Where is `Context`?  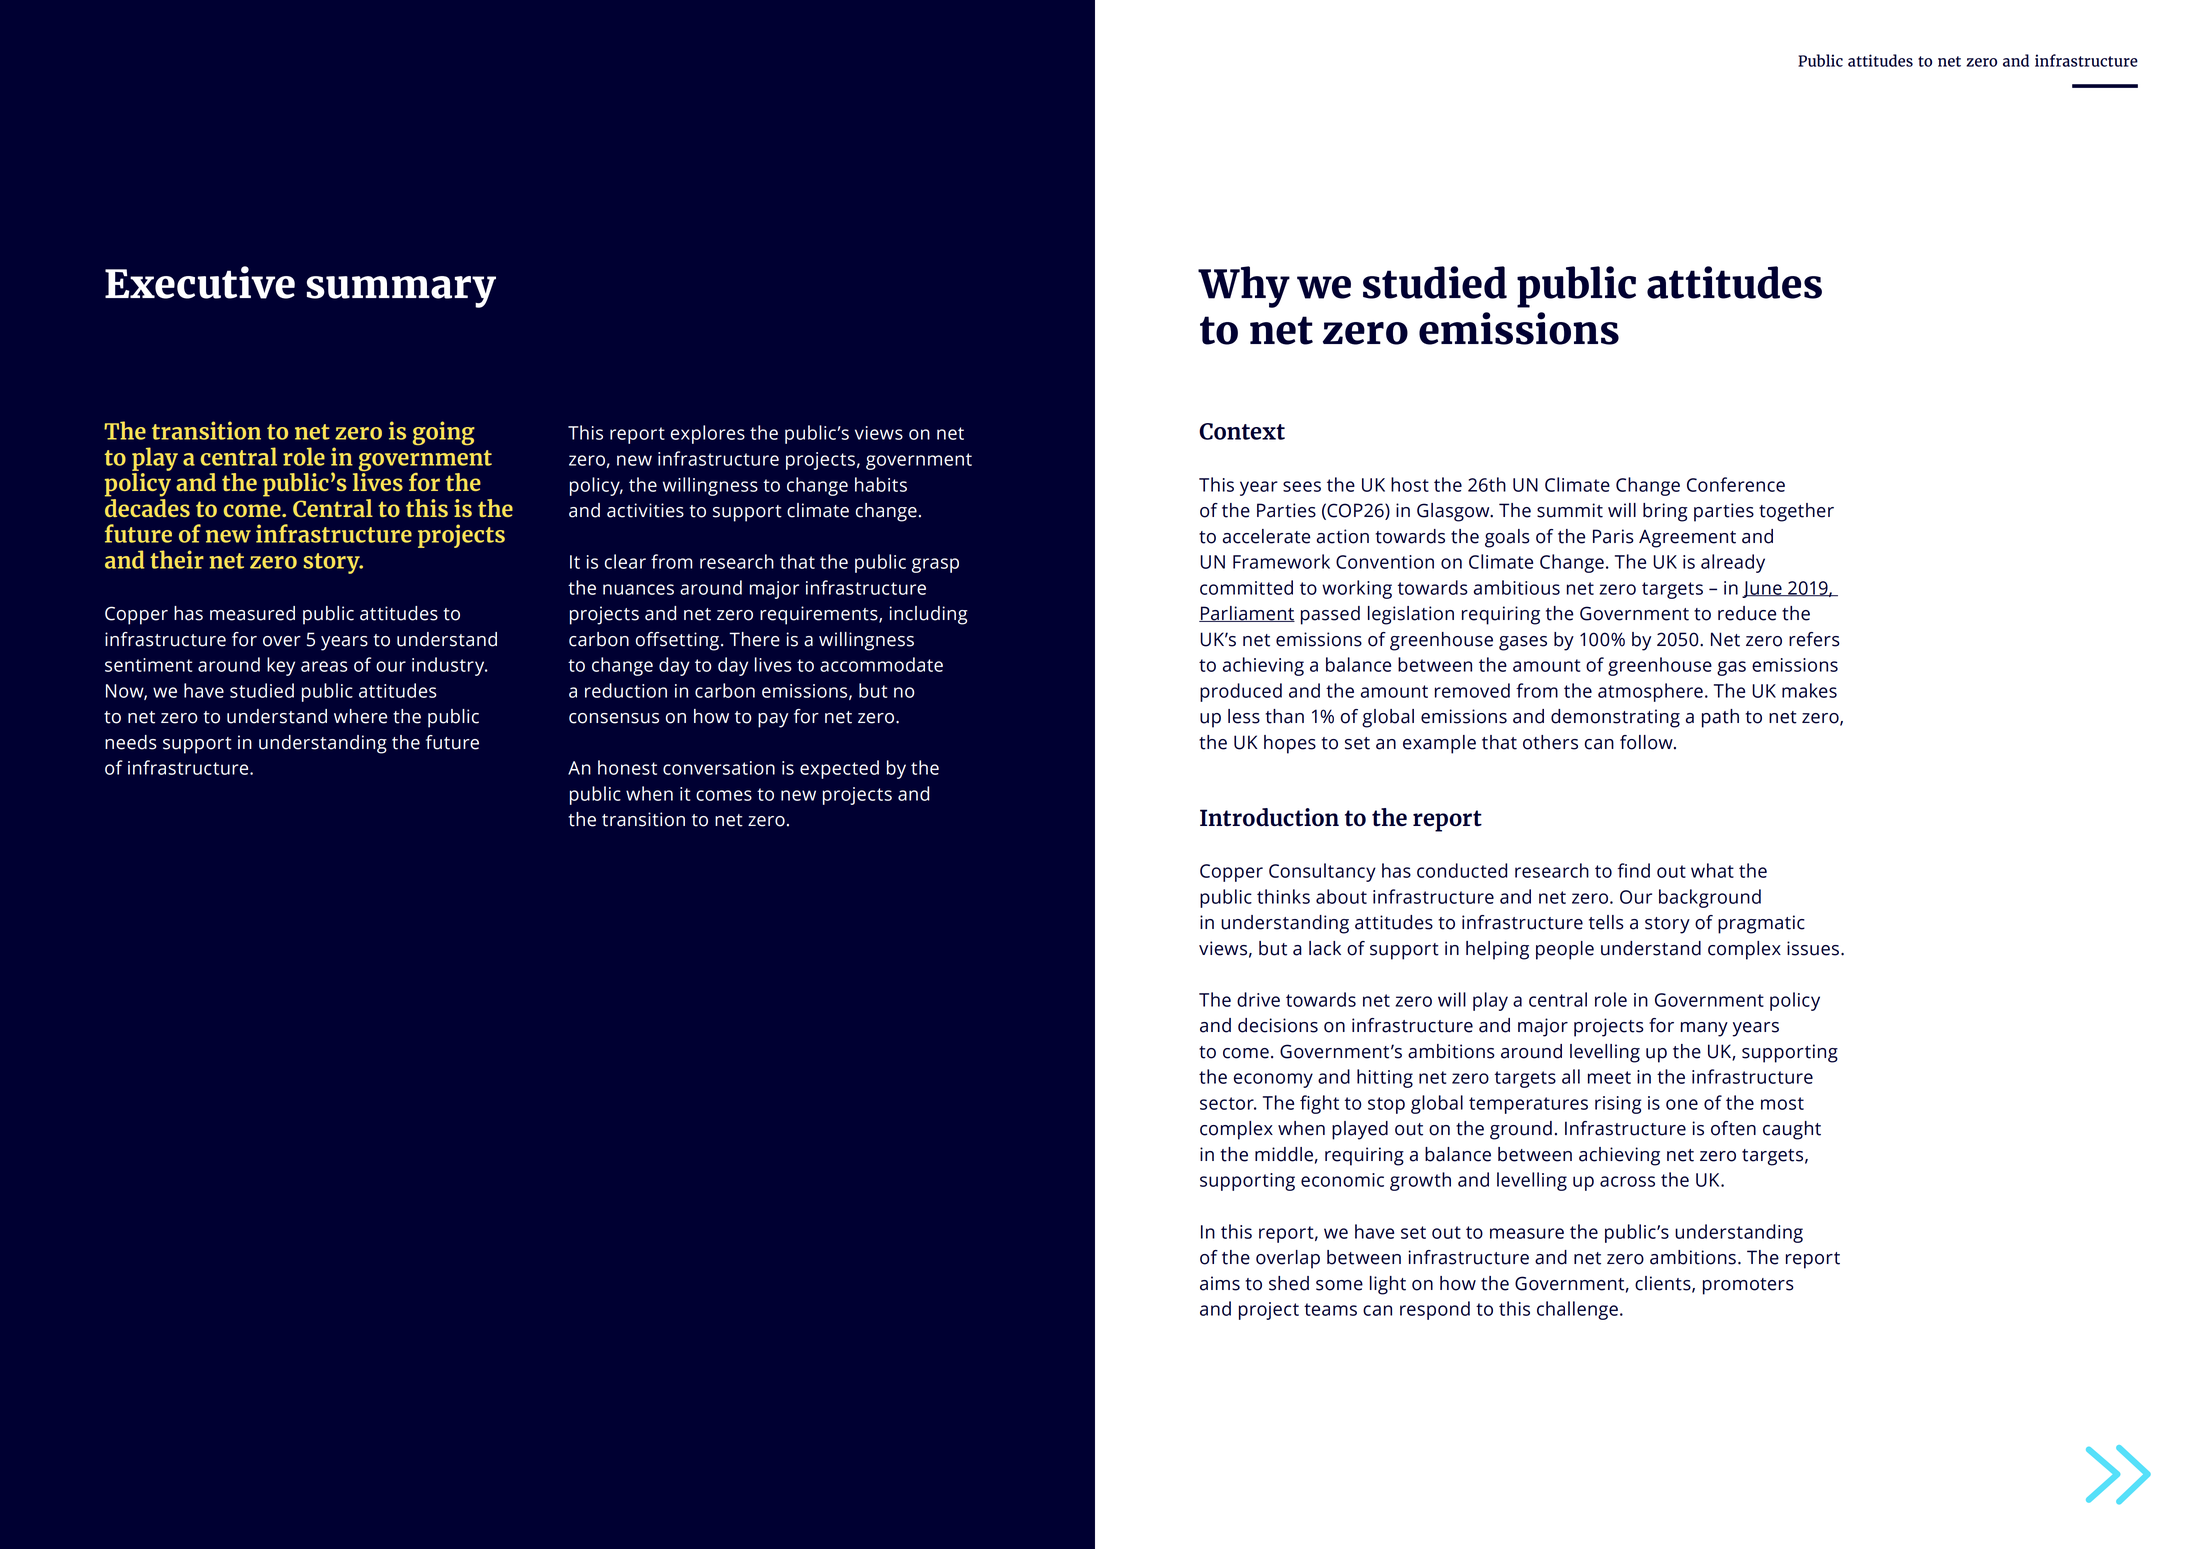 Context is located at coordinates (1242, 431).
